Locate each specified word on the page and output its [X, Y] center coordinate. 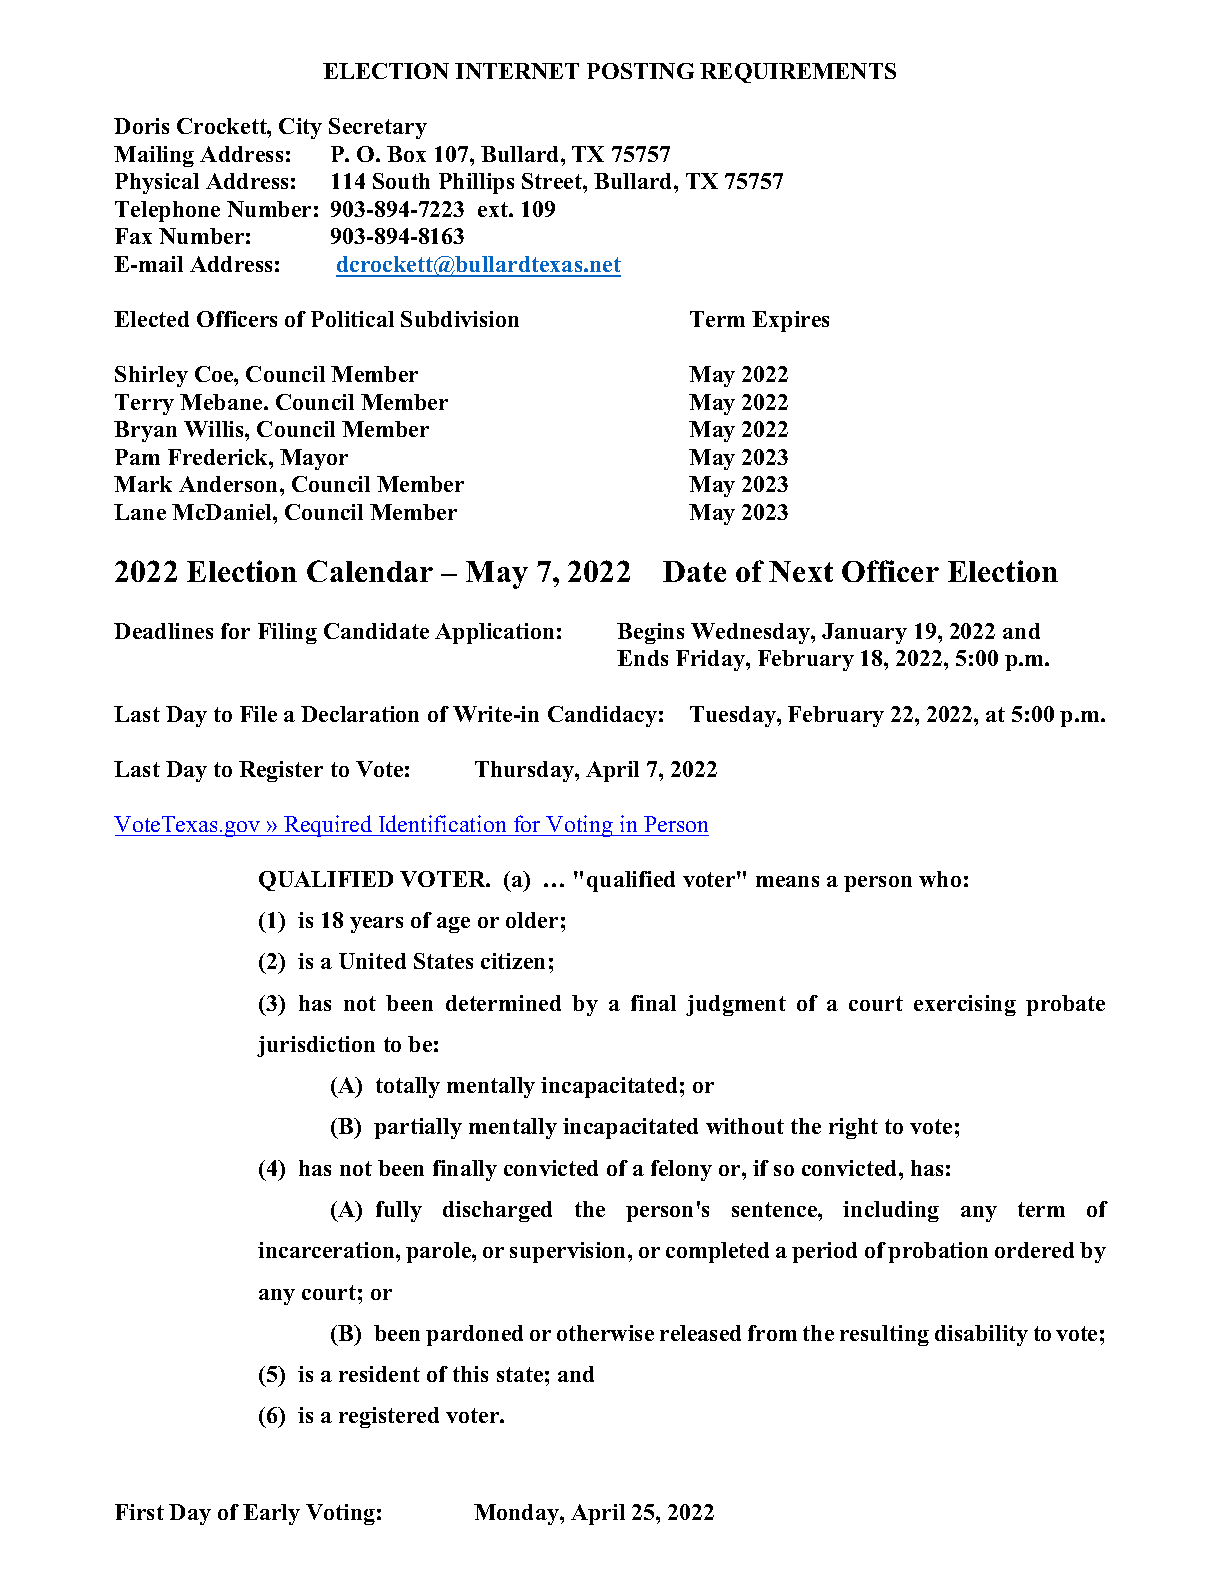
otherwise [605, 1333]
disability [981, 1335]
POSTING [640, 71]
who [940, 879]
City [300, 128]
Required [328, 826]
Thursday [525, 771]
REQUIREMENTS [798, 73]
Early [271, 1514]
